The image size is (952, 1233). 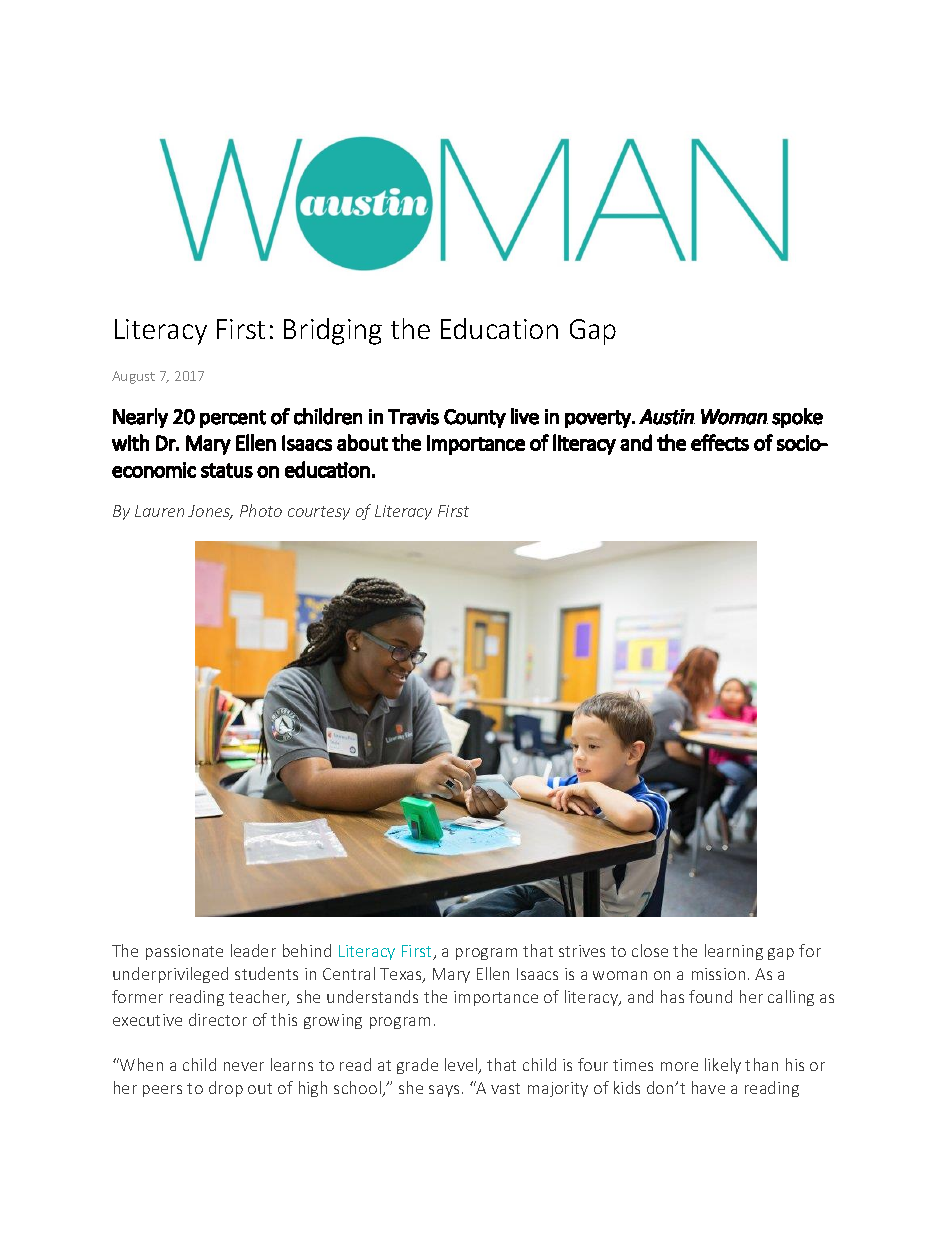 What do you see at coordinates (650, 950) in the image?
I see `close` at bounding box center [650, 950].
